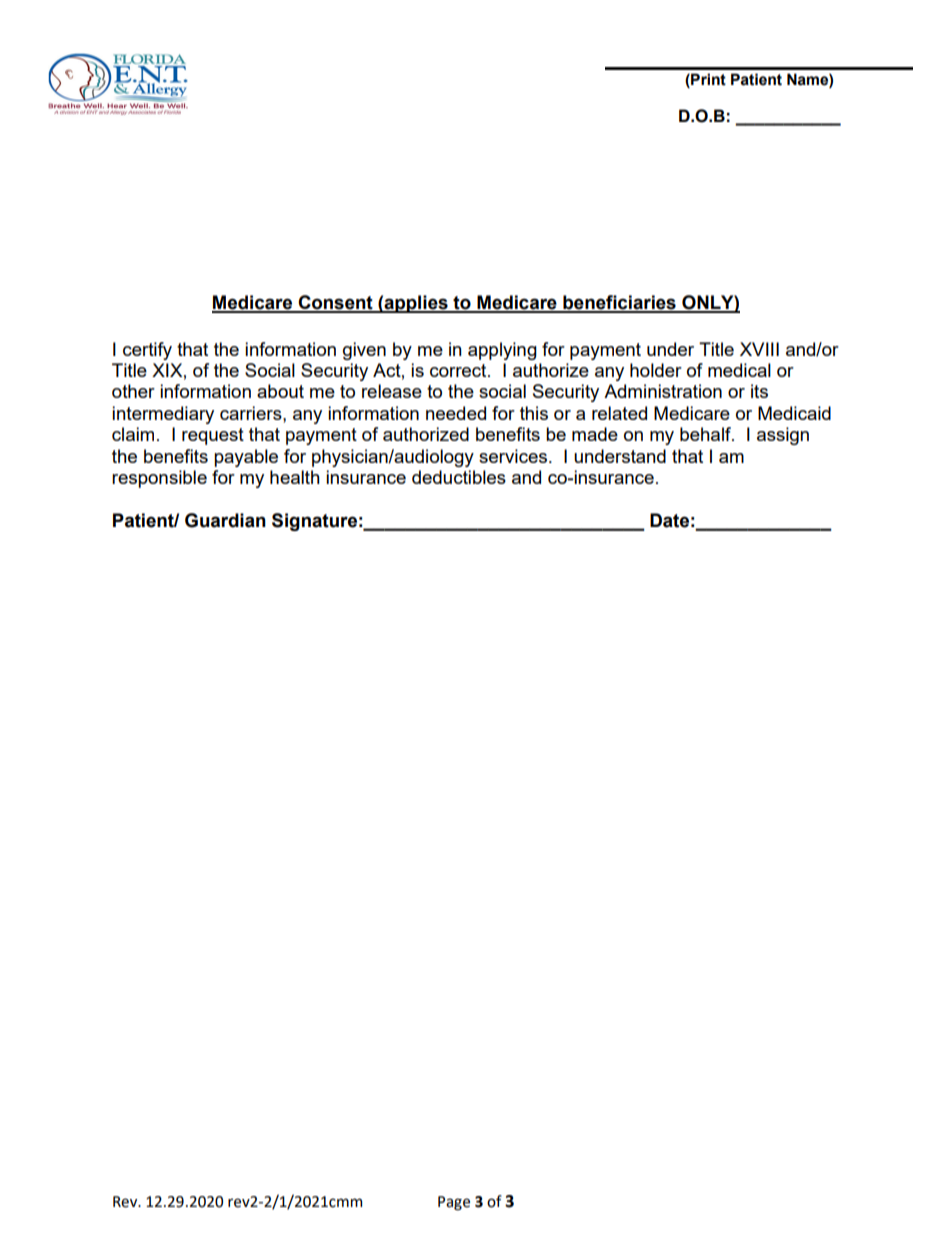 This screenshot has height=1233, width=952. I want to click on certify, so click(147, 351).
